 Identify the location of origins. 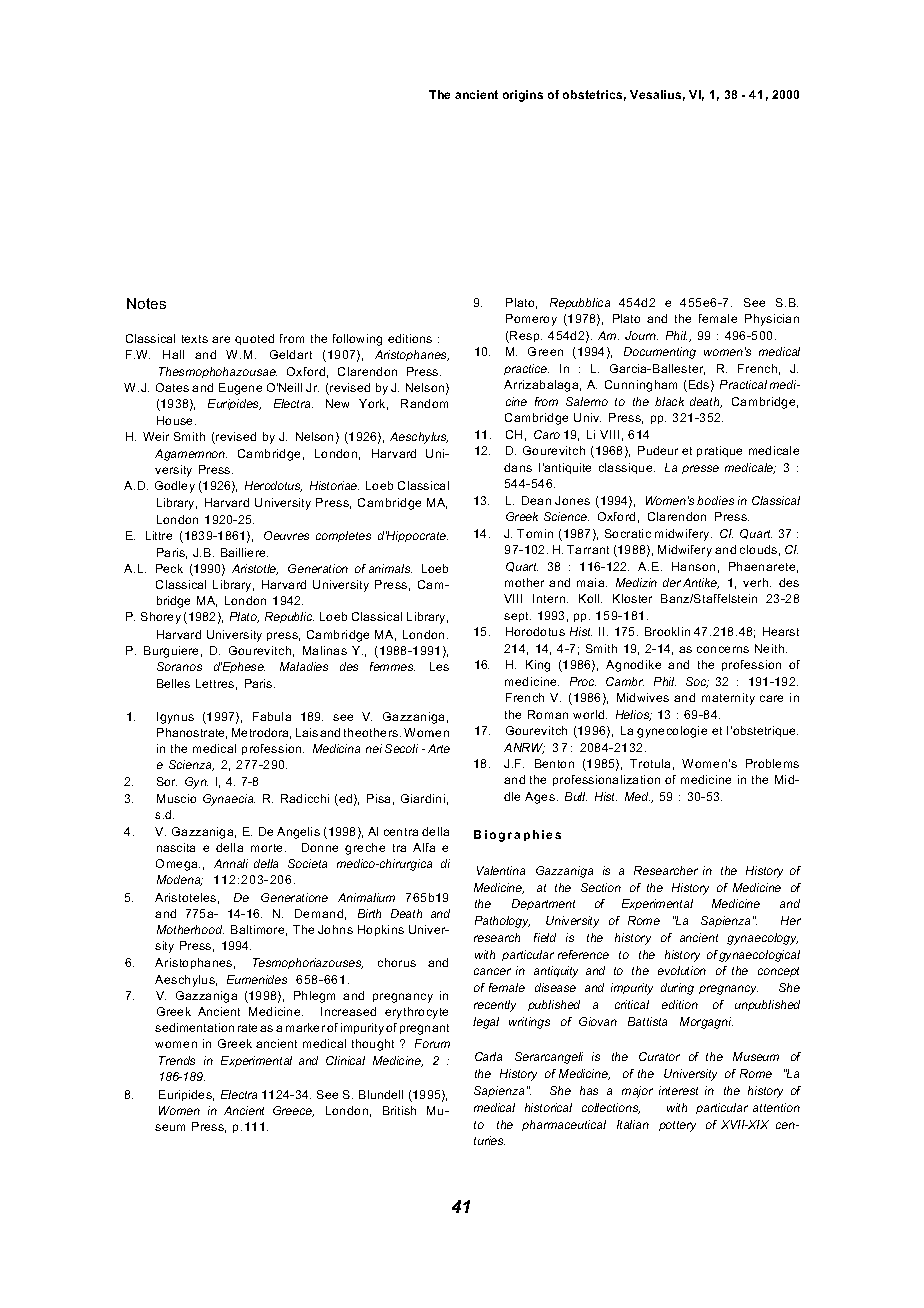
(523, 96).
